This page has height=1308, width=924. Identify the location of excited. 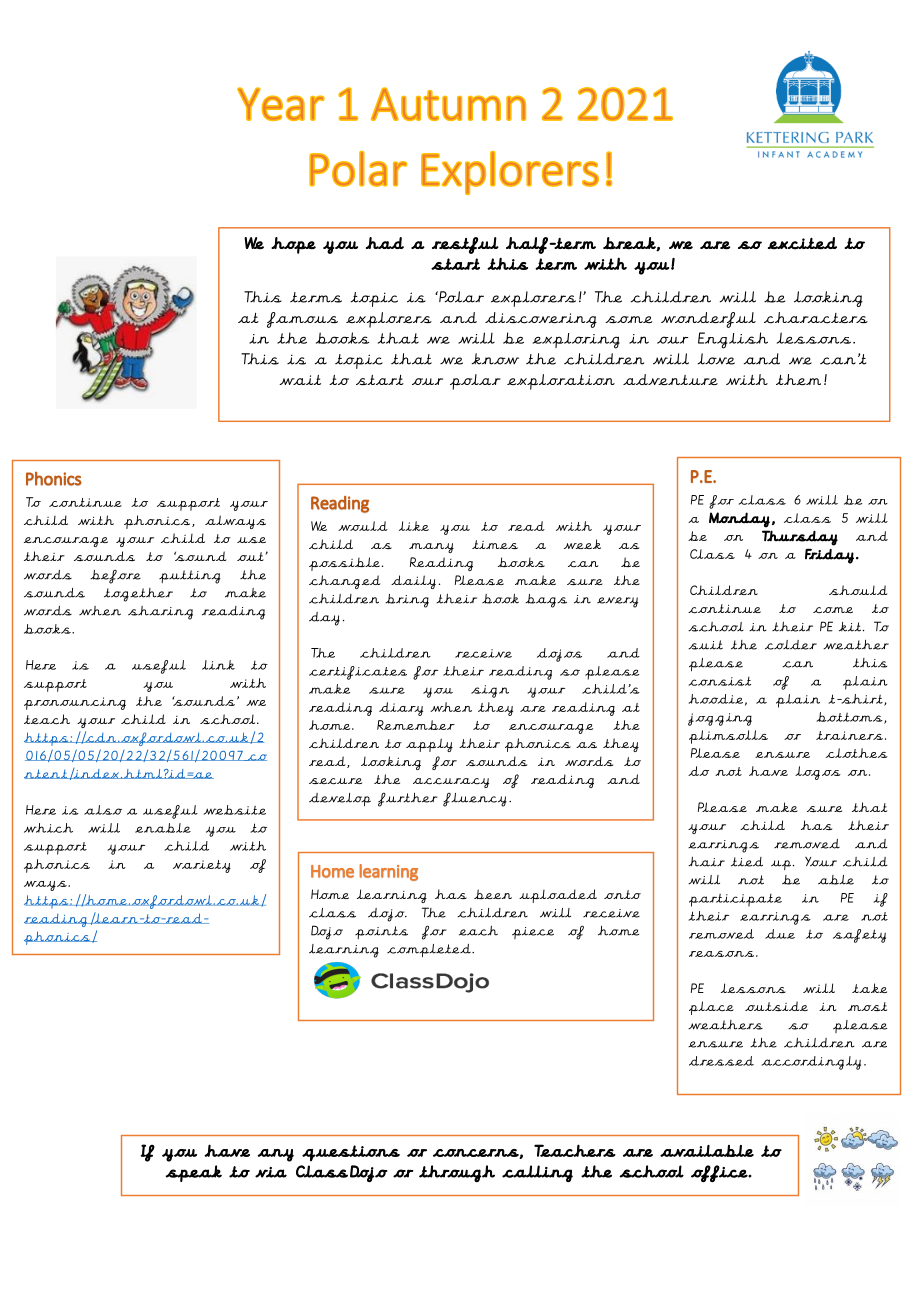
(802, 243).
